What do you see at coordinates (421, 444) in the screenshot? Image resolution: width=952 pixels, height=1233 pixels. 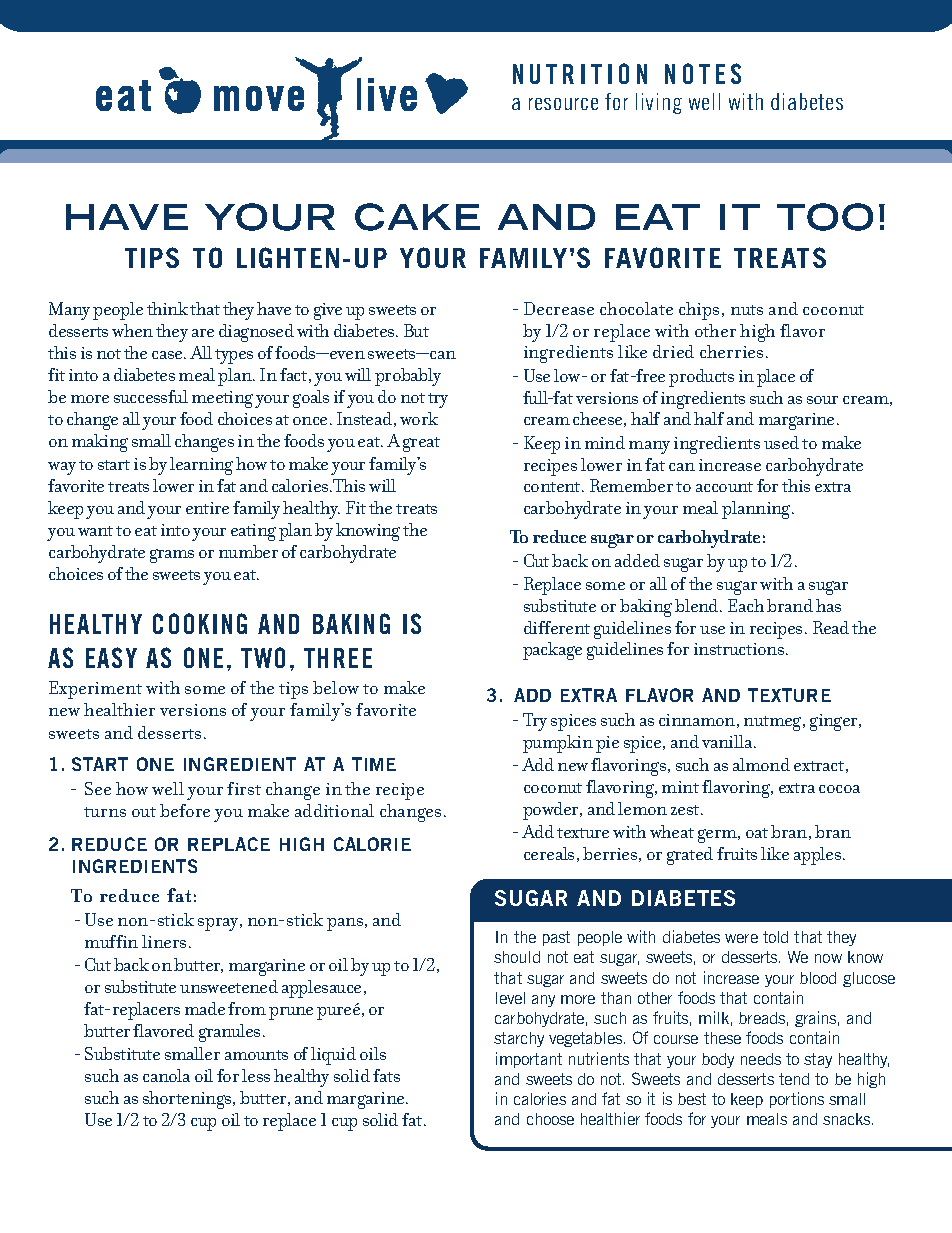 I see `great` at bounding box center [421, 444].
